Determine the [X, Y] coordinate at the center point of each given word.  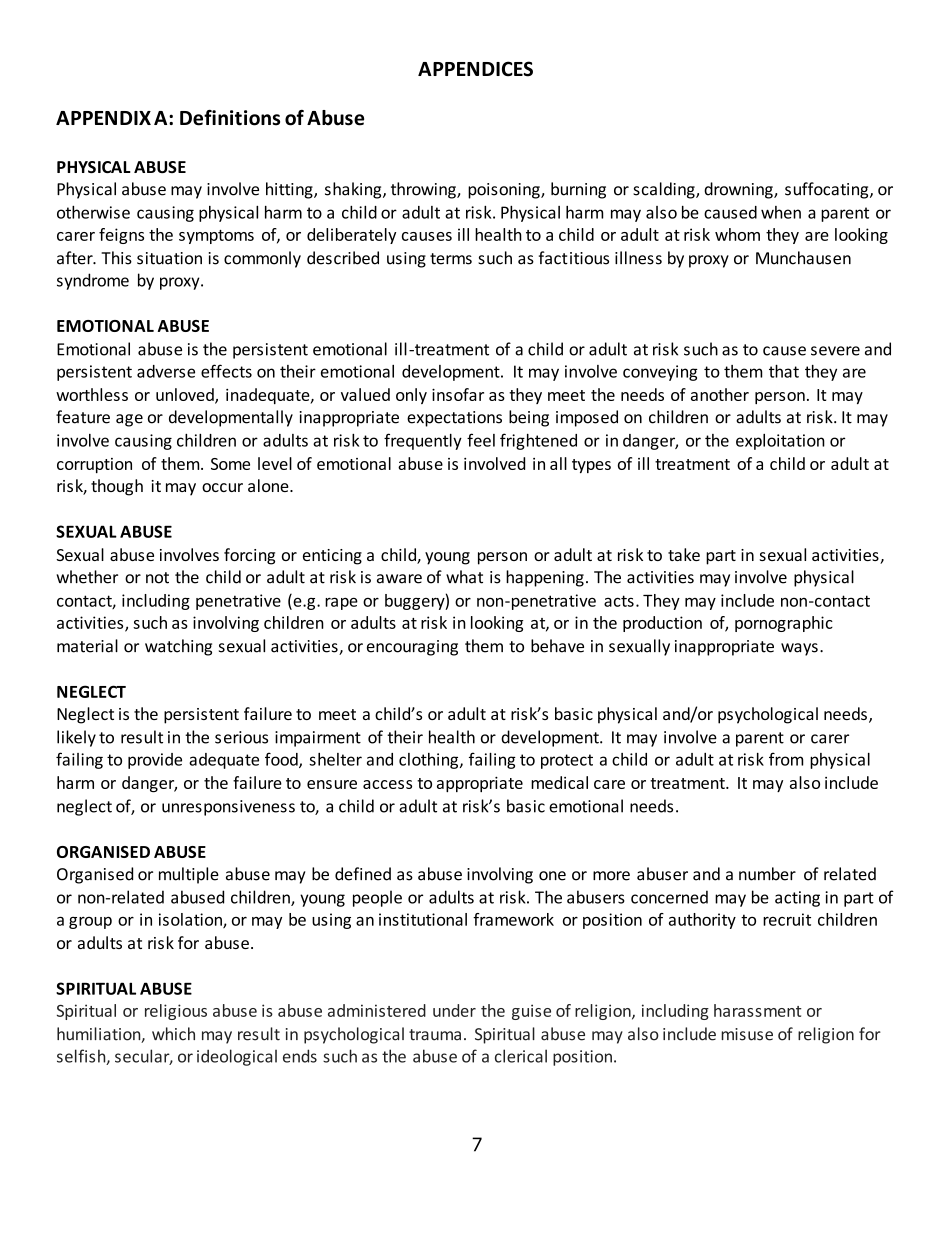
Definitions [230, 118]
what [464, 577]
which [173, 1034]
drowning [739, 190]
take [684, 554]
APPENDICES [475, 69]
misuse [747, 1034]
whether [87, 577]
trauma [435, 1035]
